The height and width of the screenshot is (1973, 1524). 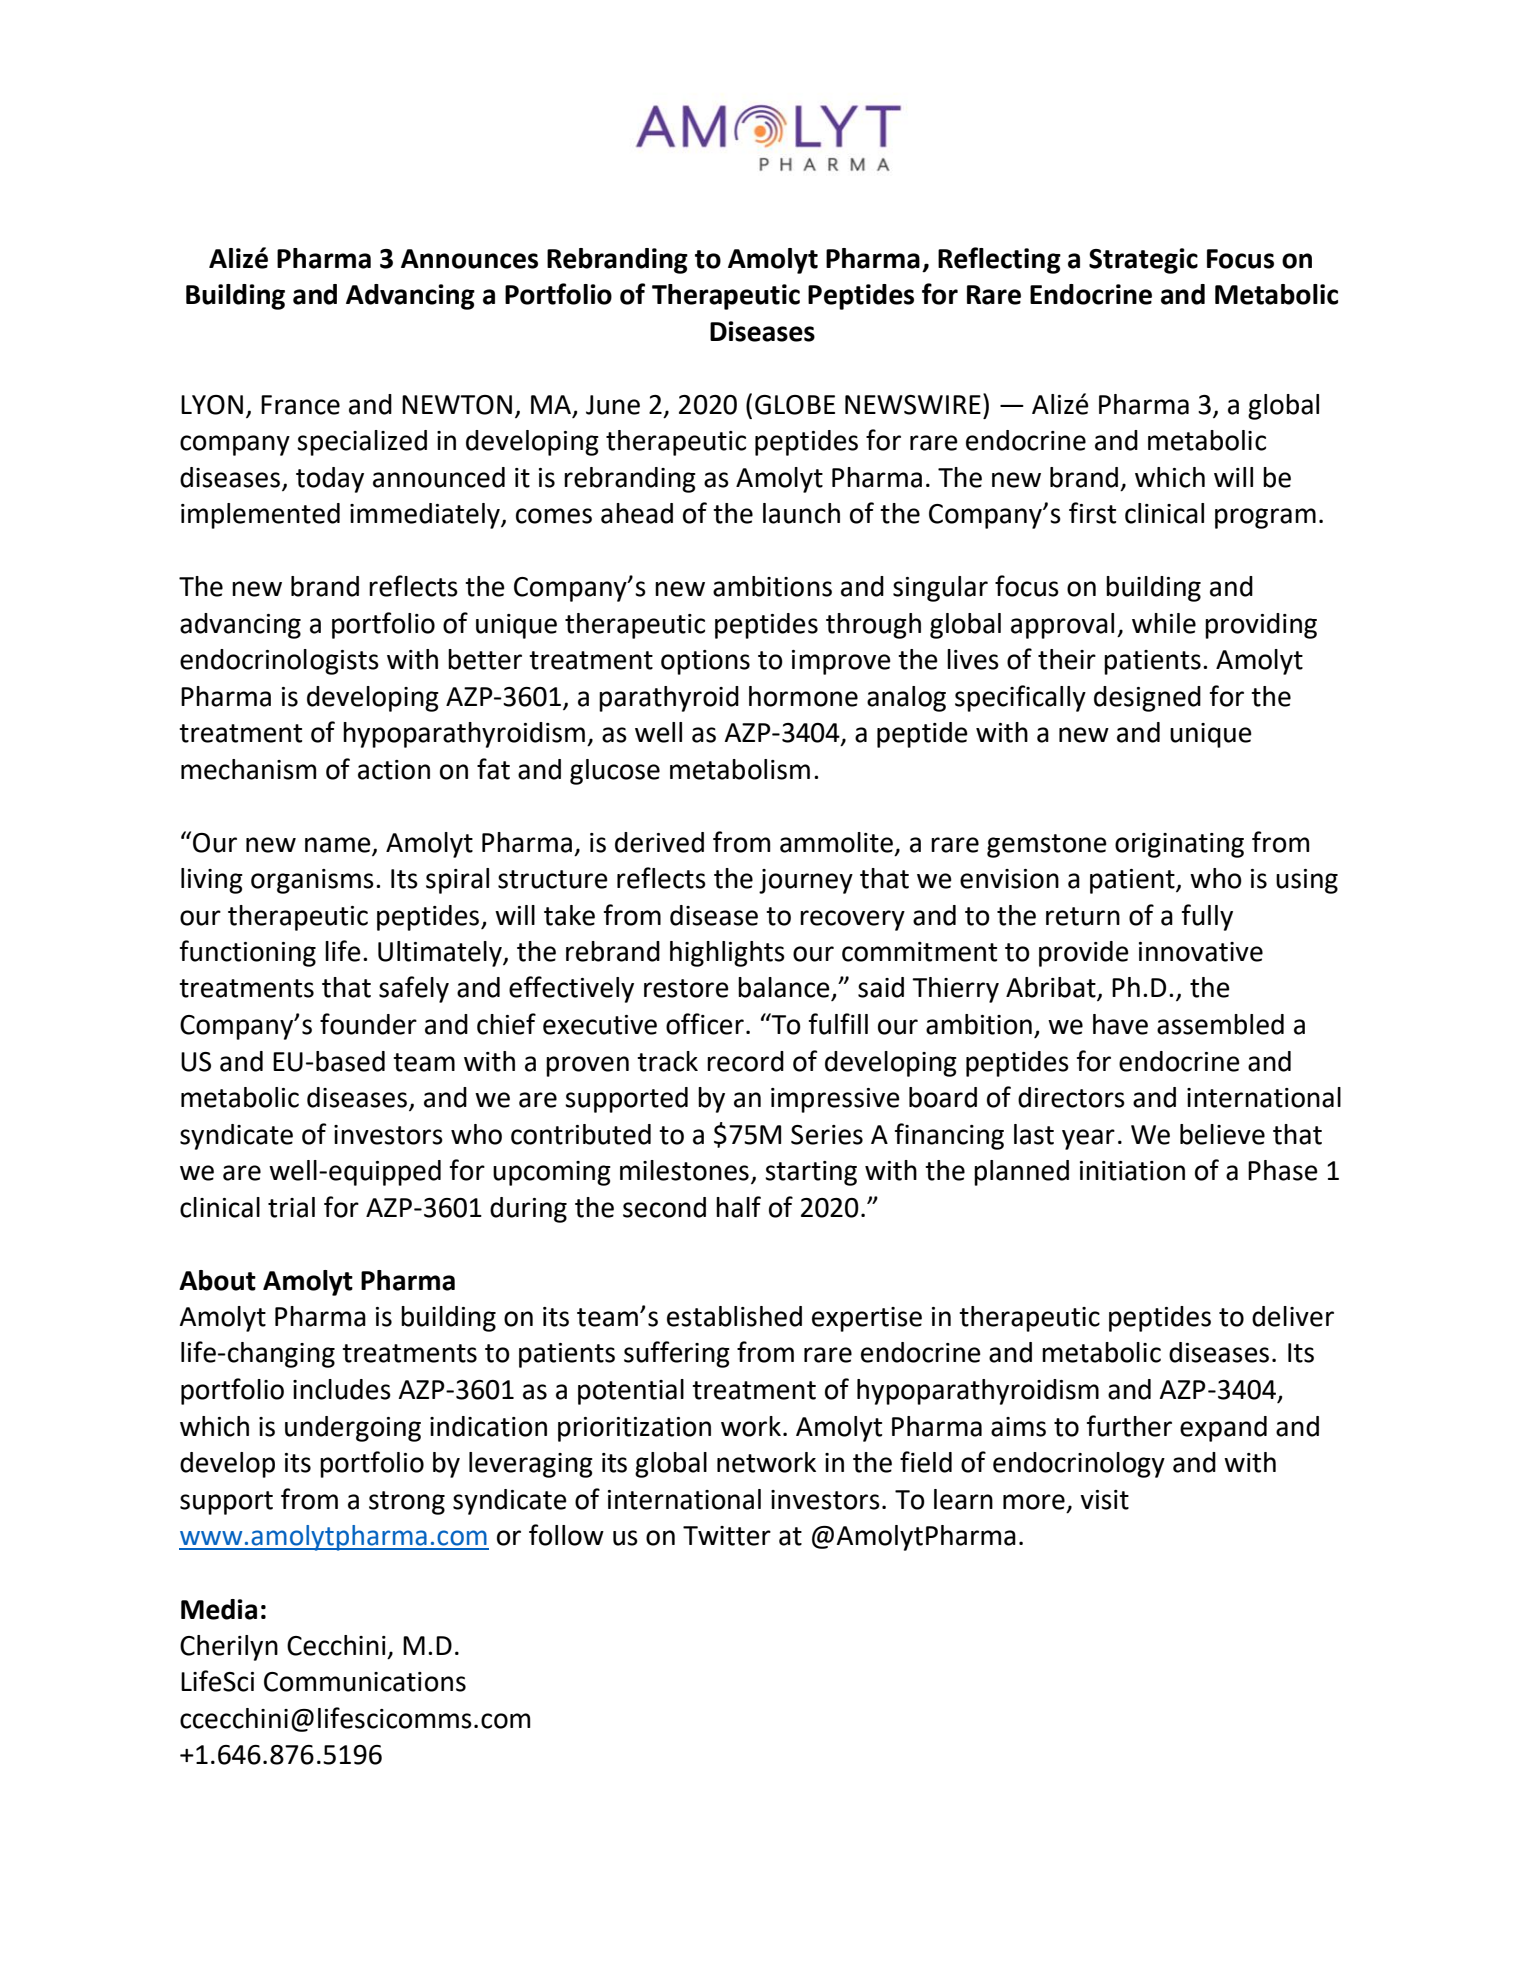 What do you see at coordinates (1143, 261) in the screenshot?
I see `Strategic` at bounding box center [1143, 261].
